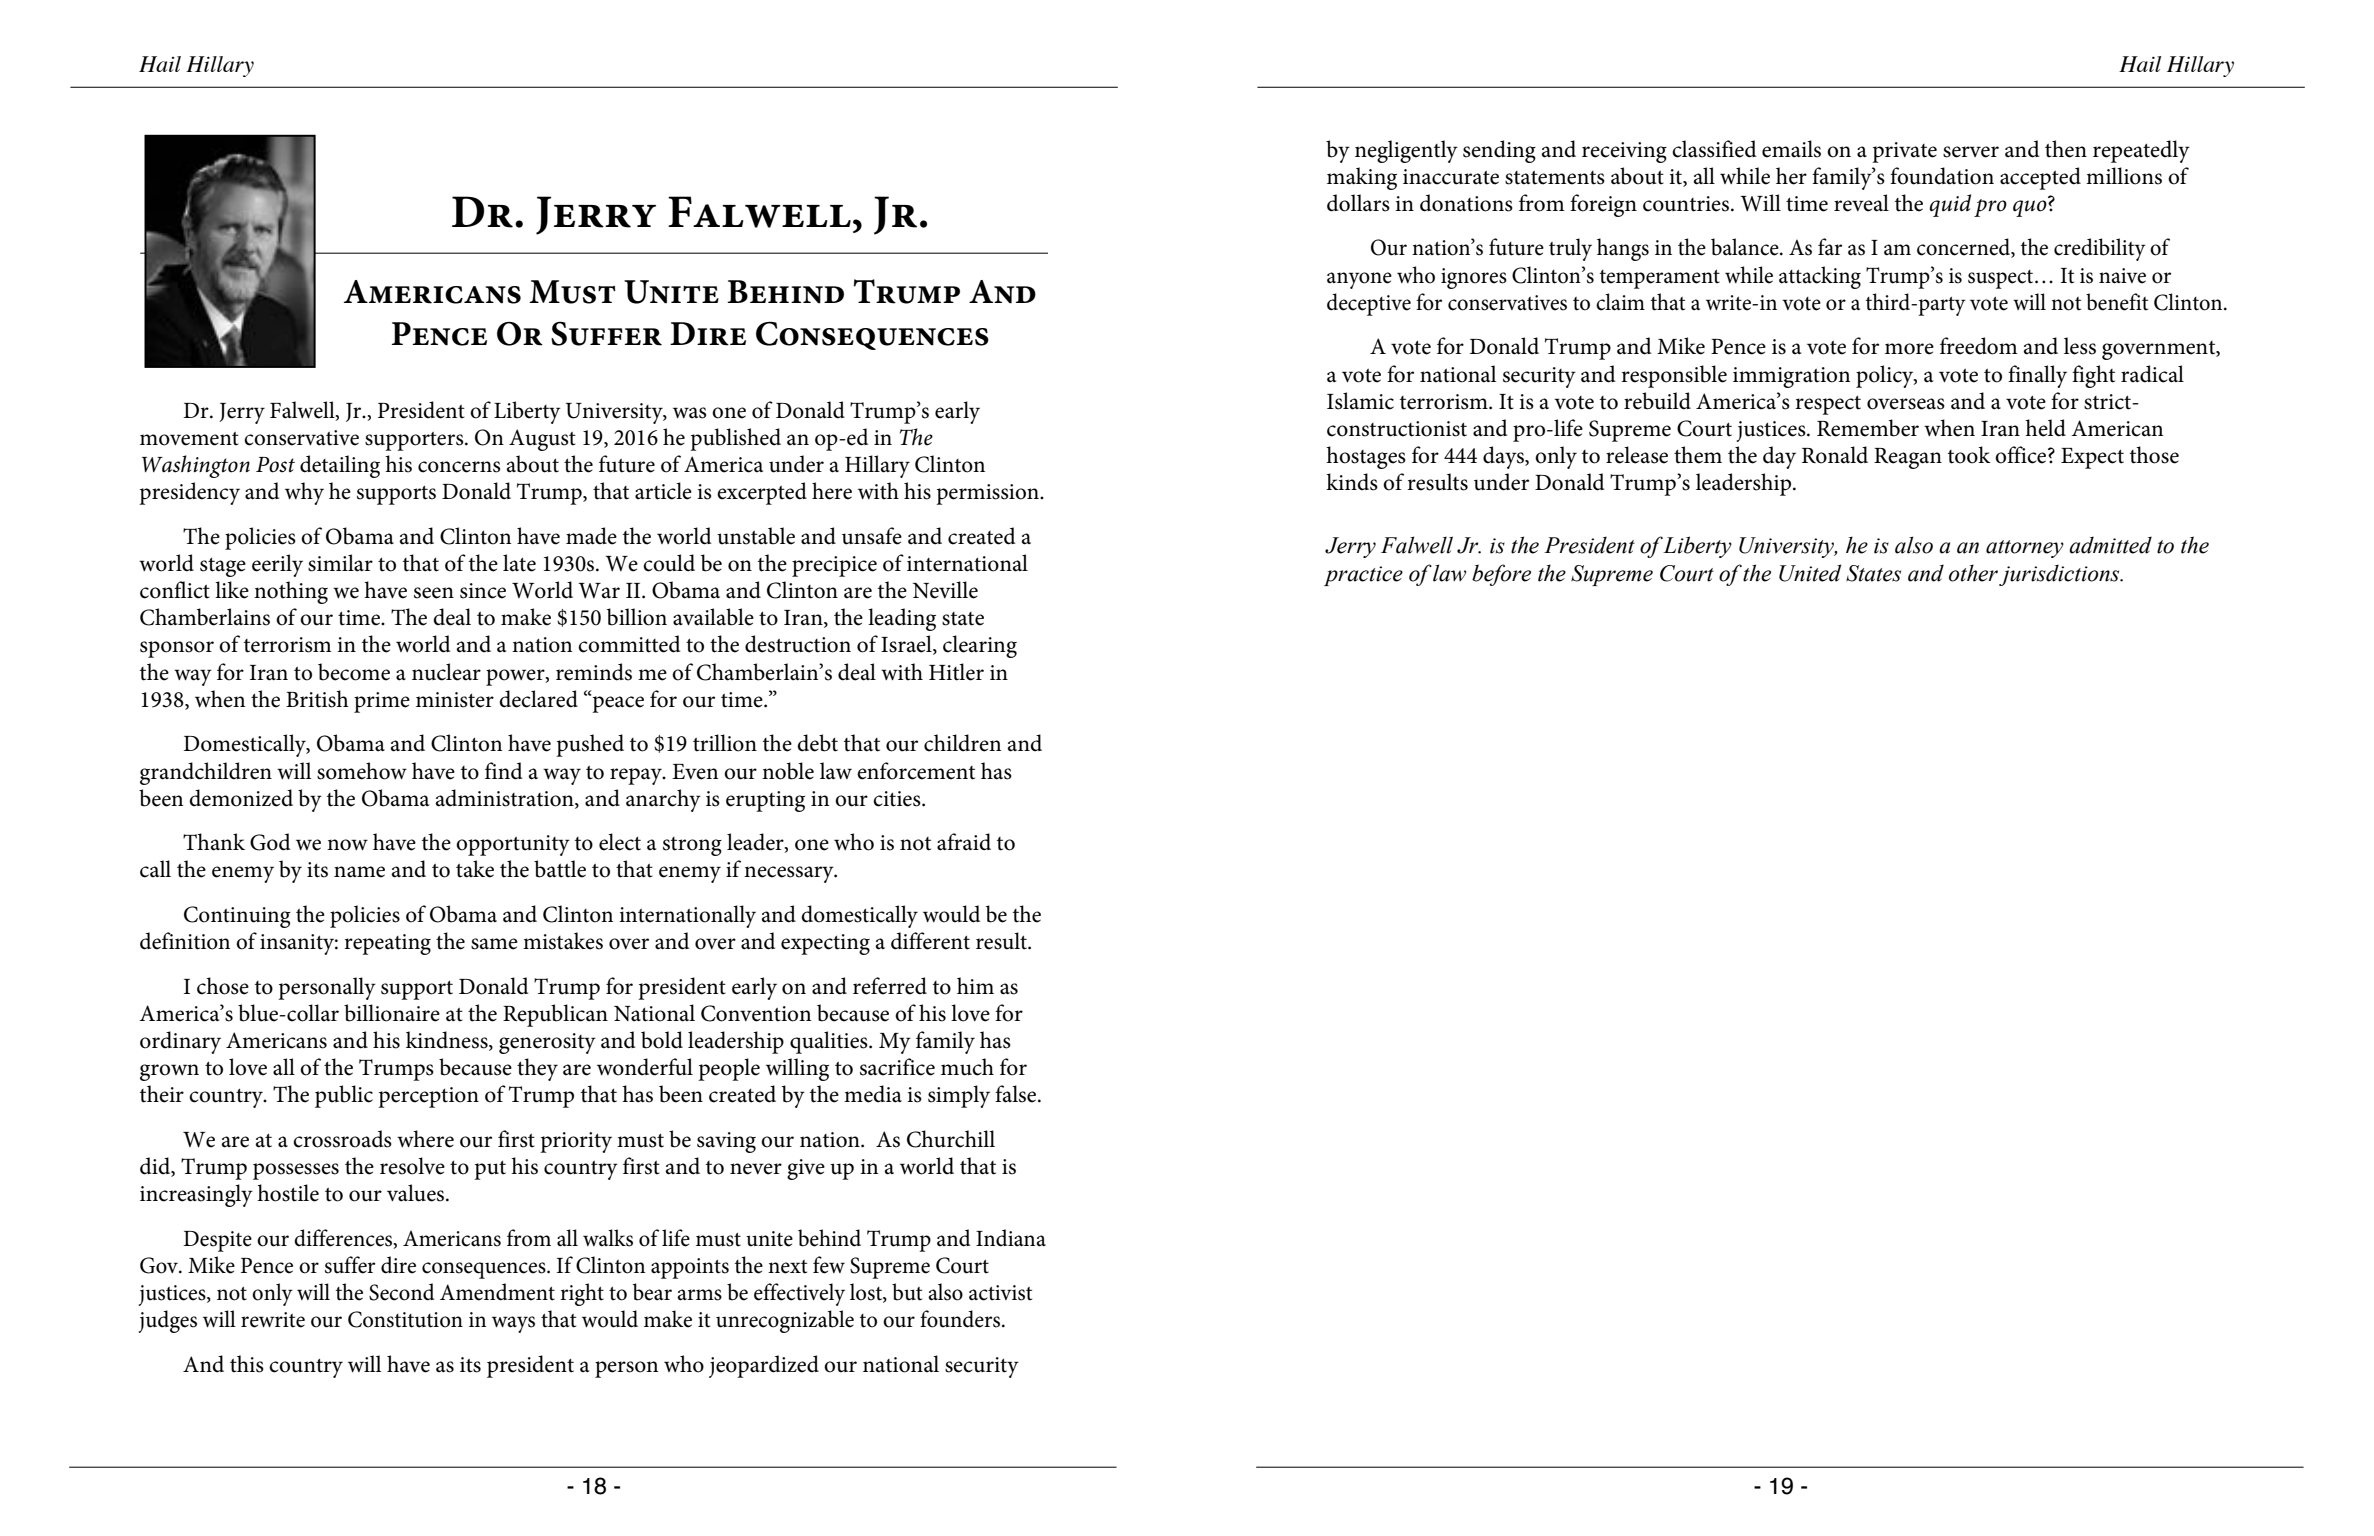 The width and height of the screenshot is (2374, 1536). I want to click on concerns, so click(459, 467).
